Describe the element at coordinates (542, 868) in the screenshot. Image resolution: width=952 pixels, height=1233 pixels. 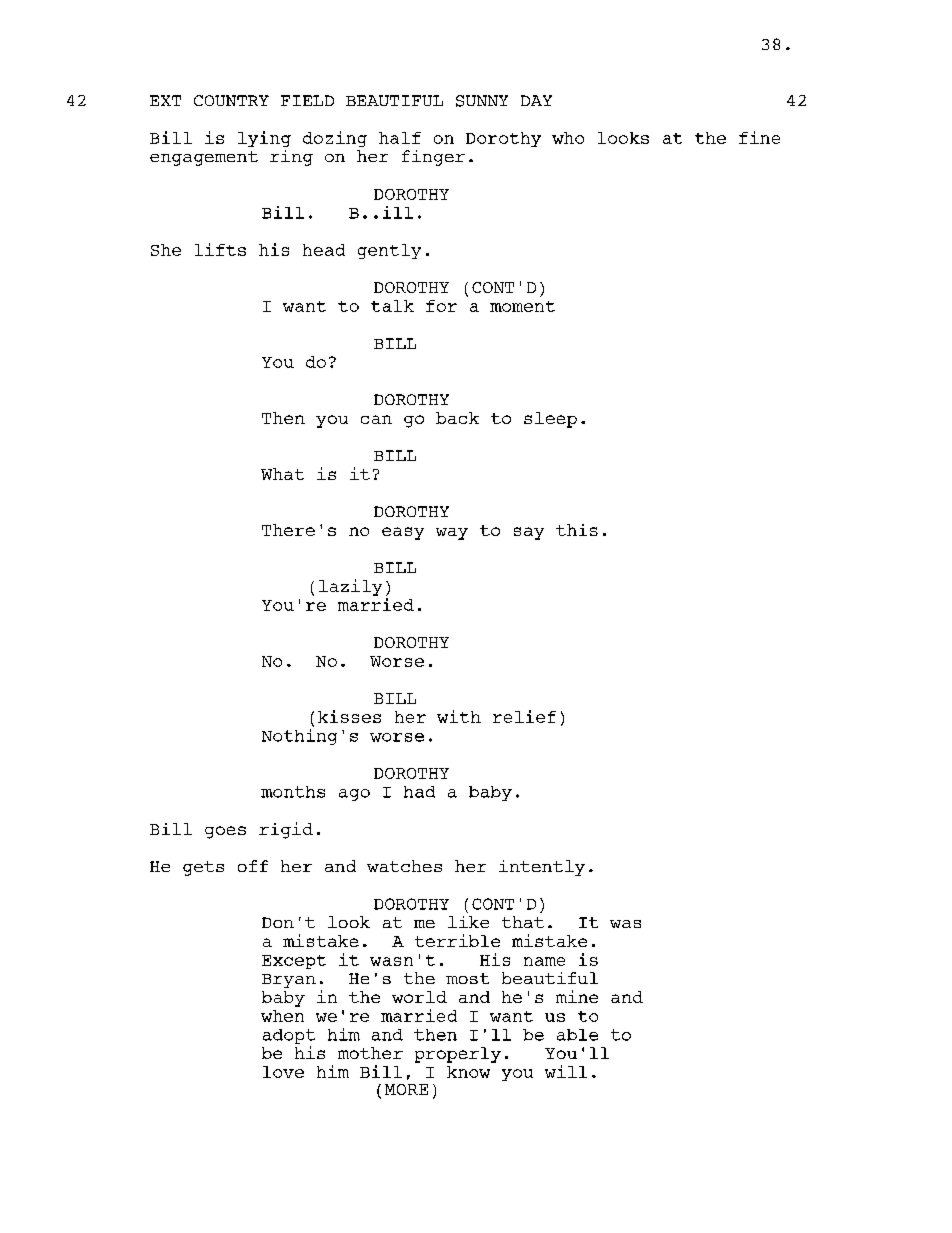
I see `intently` at that location.
